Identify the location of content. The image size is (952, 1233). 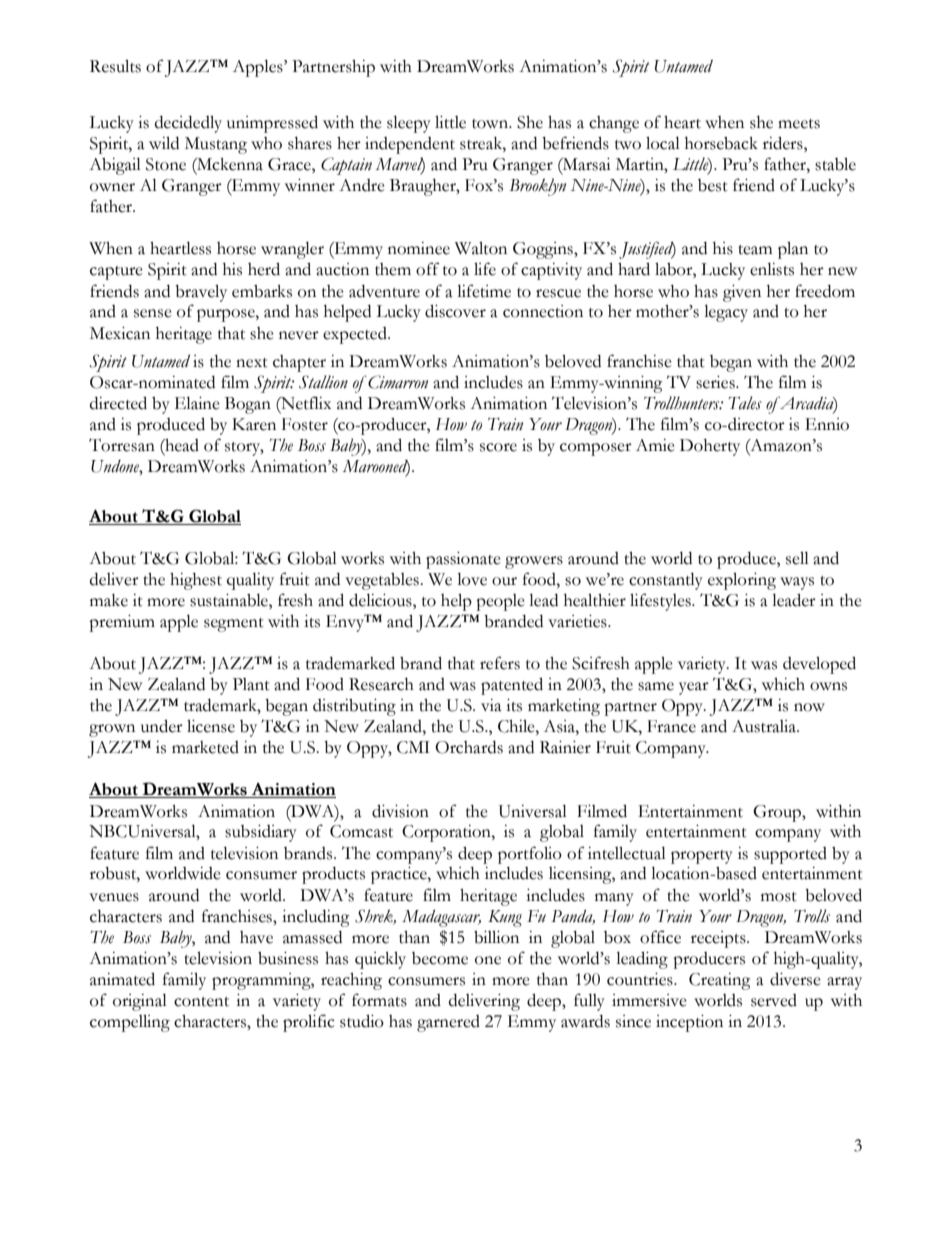
(201, 1002).
